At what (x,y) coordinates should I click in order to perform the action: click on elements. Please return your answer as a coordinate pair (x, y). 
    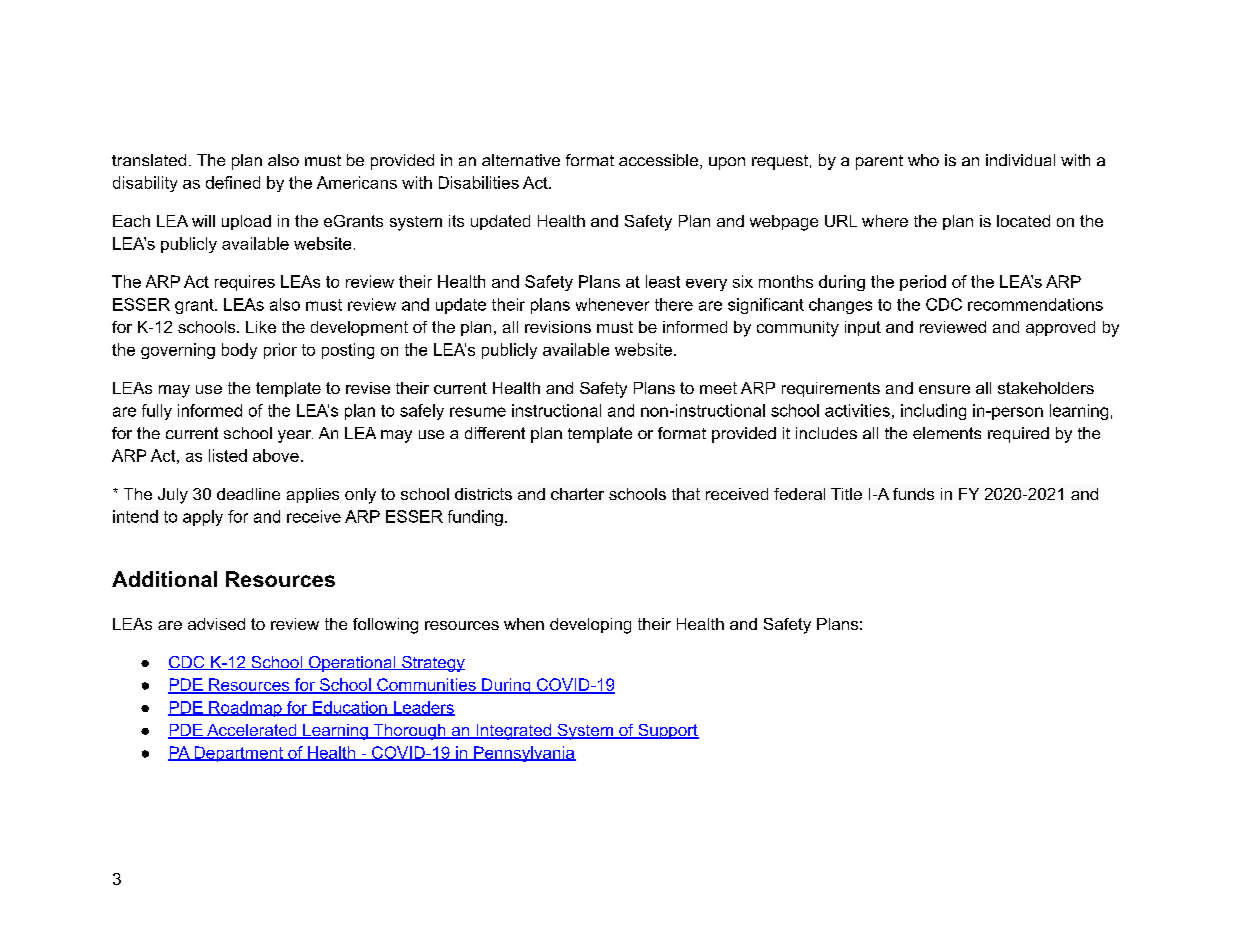
    Looking at the image, I should click on (947, 433).
